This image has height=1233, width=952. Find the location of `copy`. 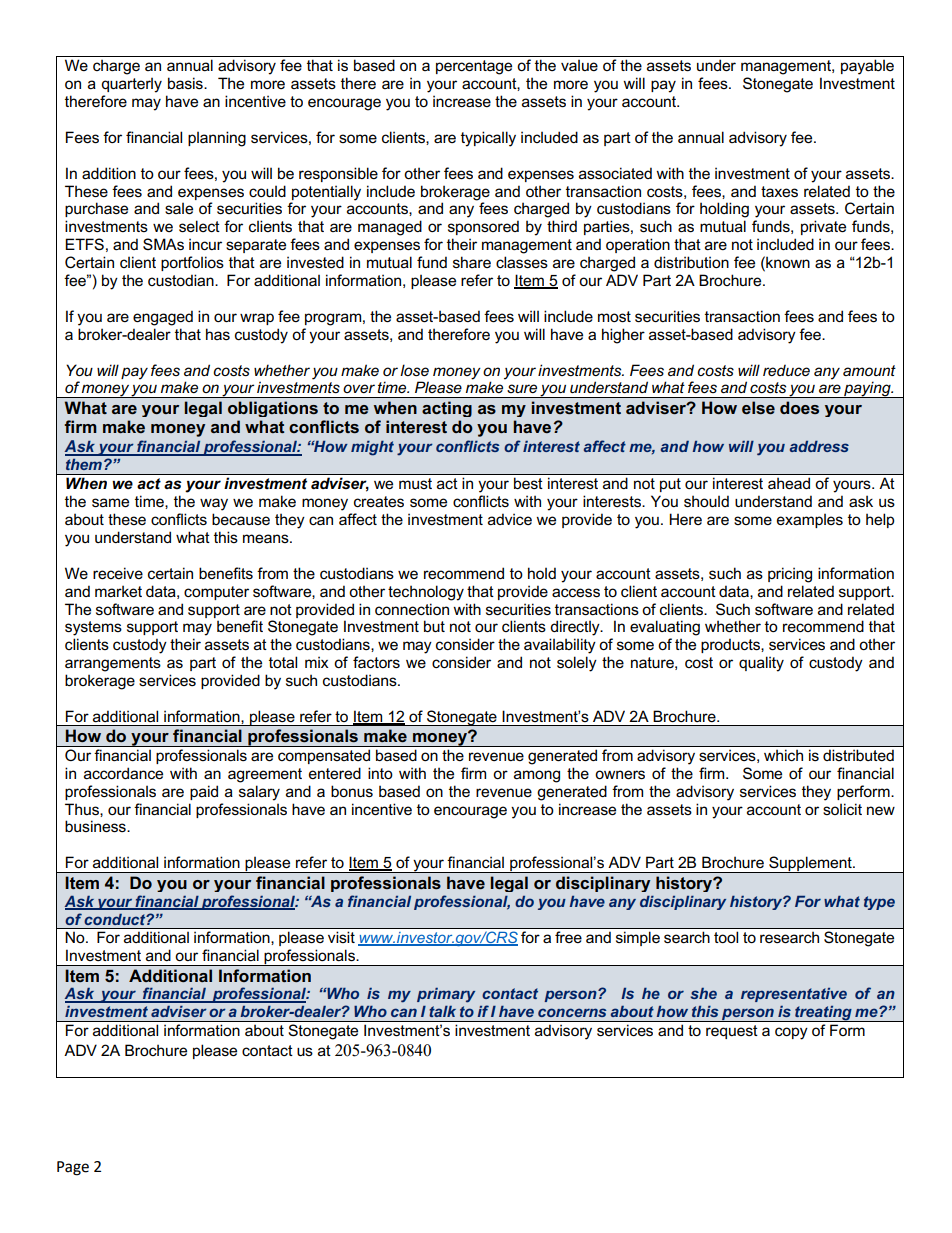

copy is located at coordinates (791, 1033).
